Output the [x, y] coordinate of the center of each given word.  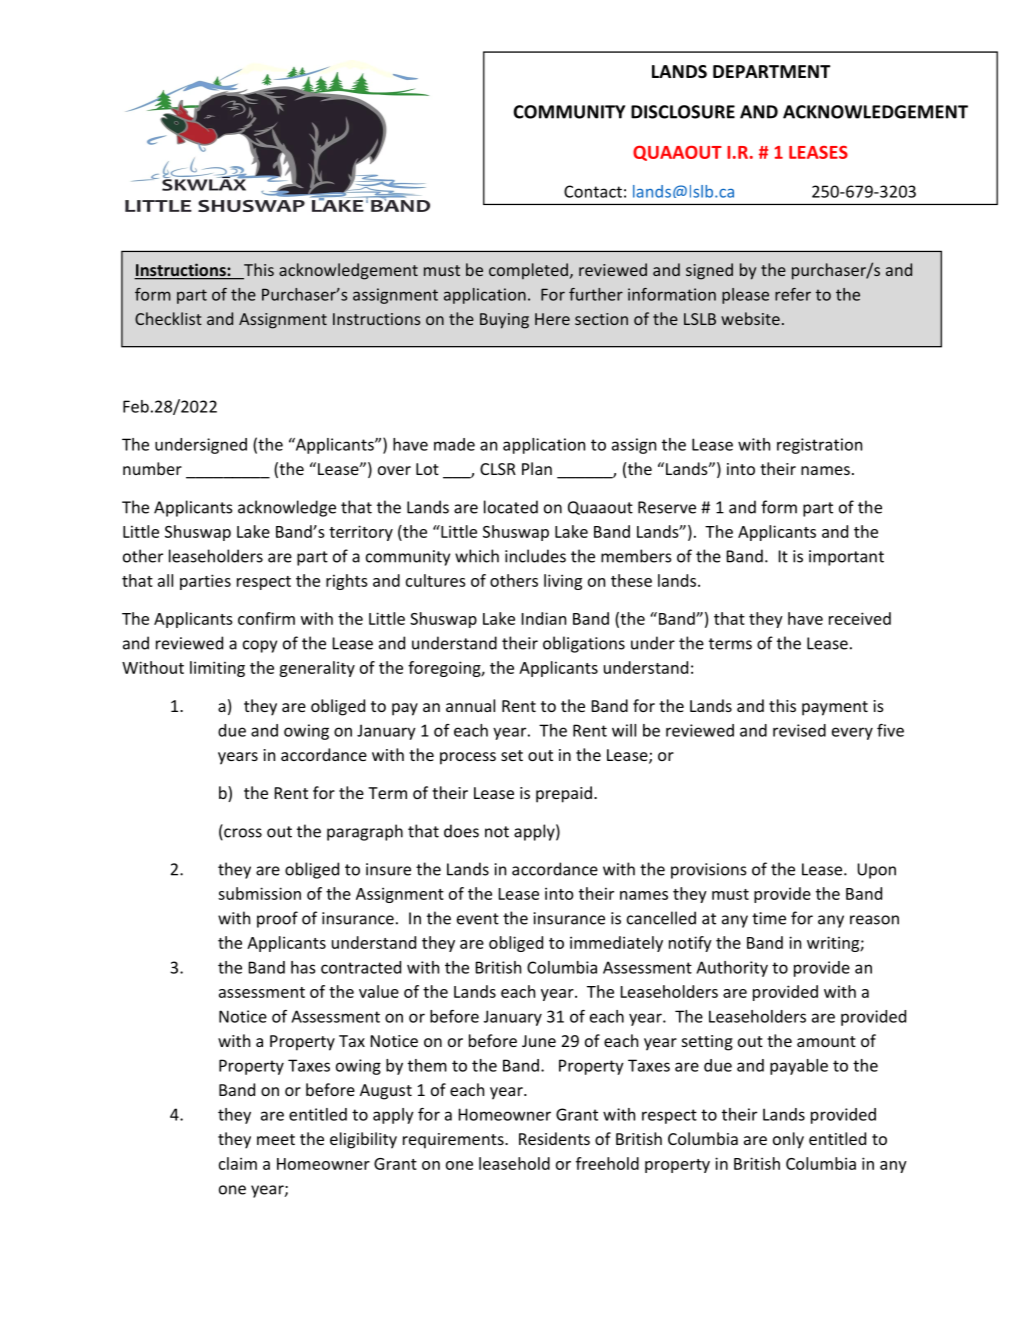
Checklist [168, 318]
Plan [537, 468]
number [152, 468]
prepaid [564, 794]
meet [276, 1139]
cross [242, 834]
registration [819, 446]
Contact [593, 191]
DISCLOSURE [683, 112]
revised [799, 730]
